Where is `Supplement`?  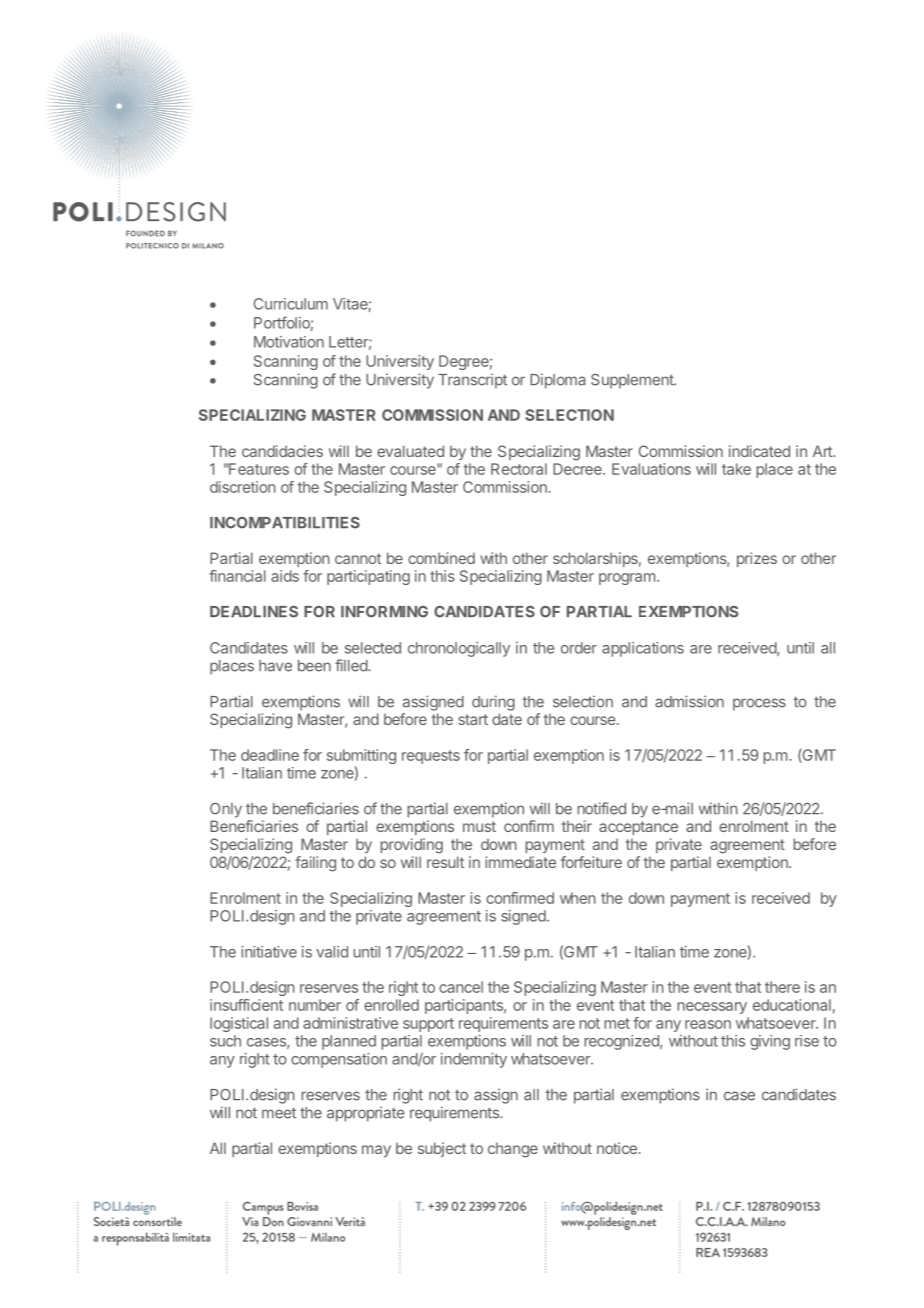
Supplement is located at coordinates (633, 381).
